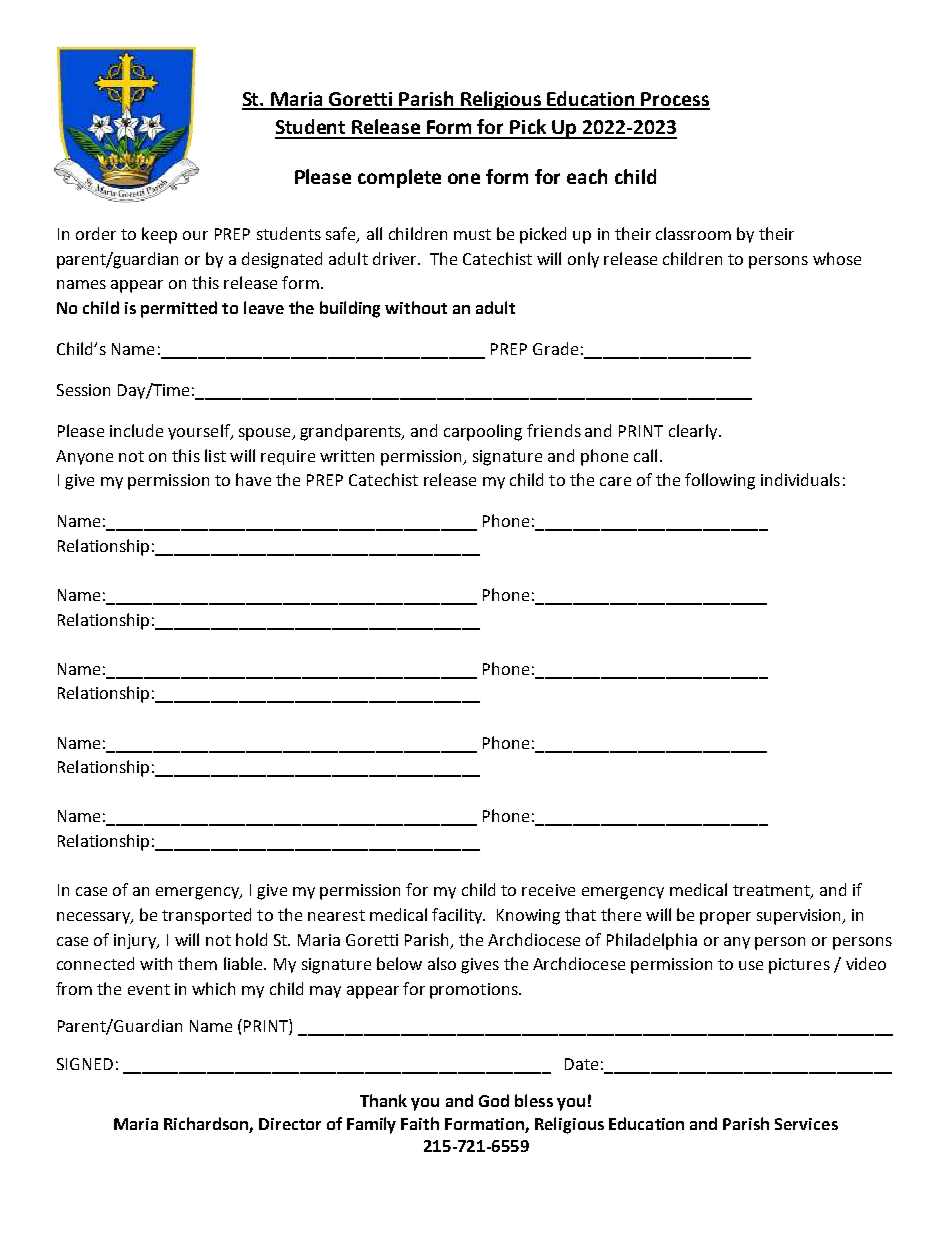  What do you see at coordinates (159, 235) in the page?
I see `keep` at bounding box center [159, 235].
